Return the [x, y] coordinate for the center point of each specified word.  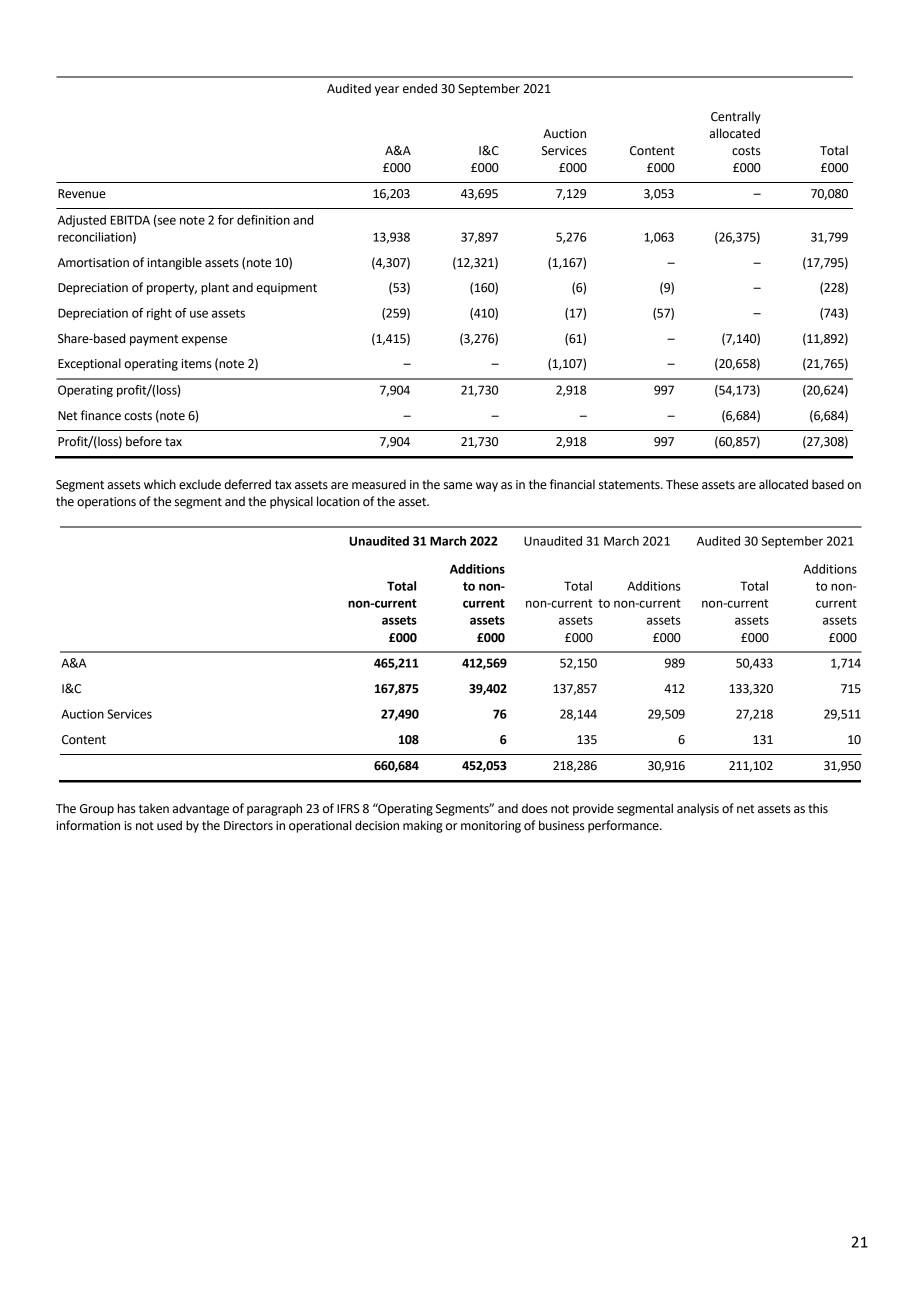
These [682, 484]
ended [420, 88]
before [144, 441]
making [423, 826]
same [457, 486]
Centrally [736, 117]
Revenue [82, 194]
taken [154, 808]
